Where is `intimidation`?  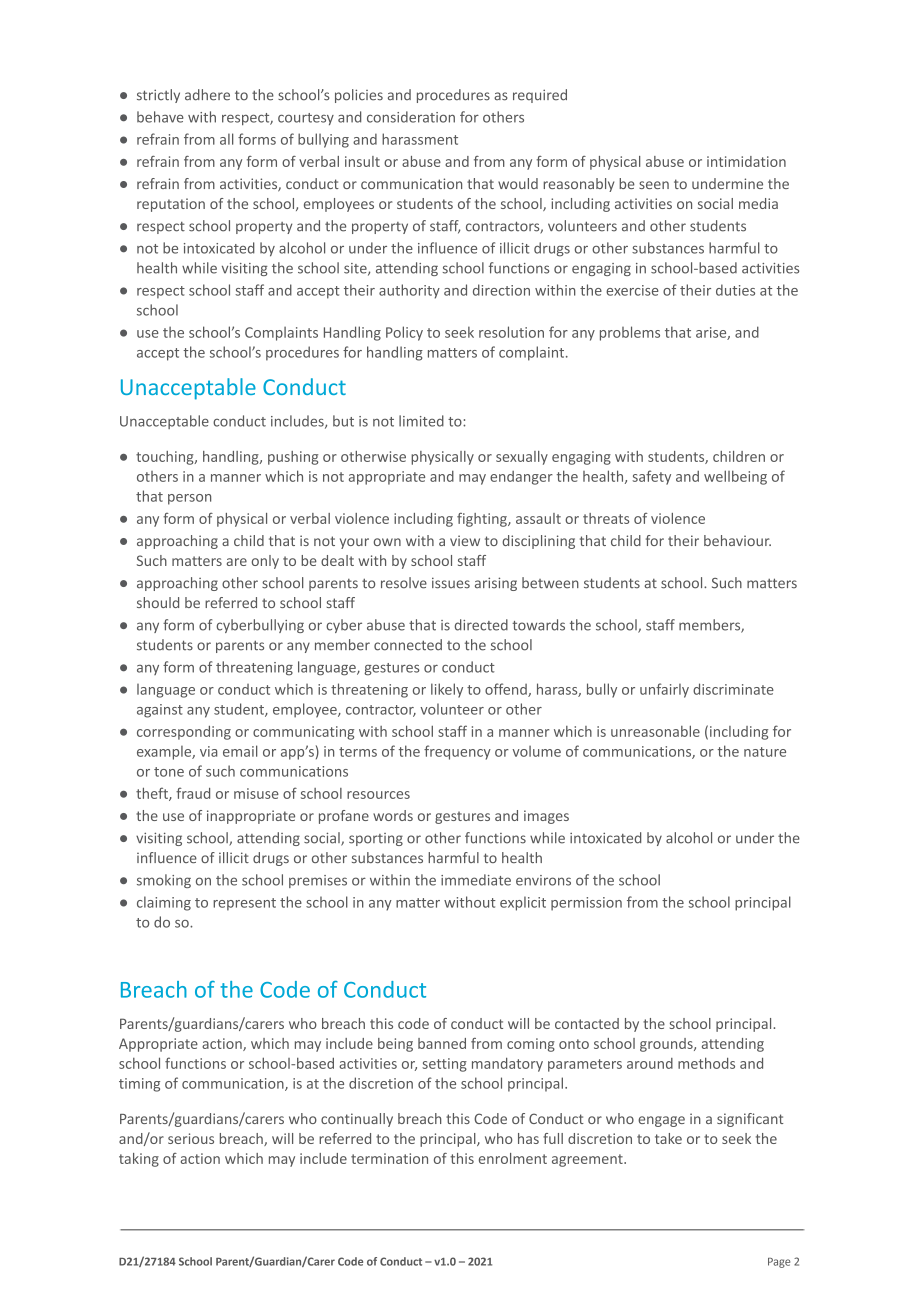 intimidation is located at coordinates (746, 161).
